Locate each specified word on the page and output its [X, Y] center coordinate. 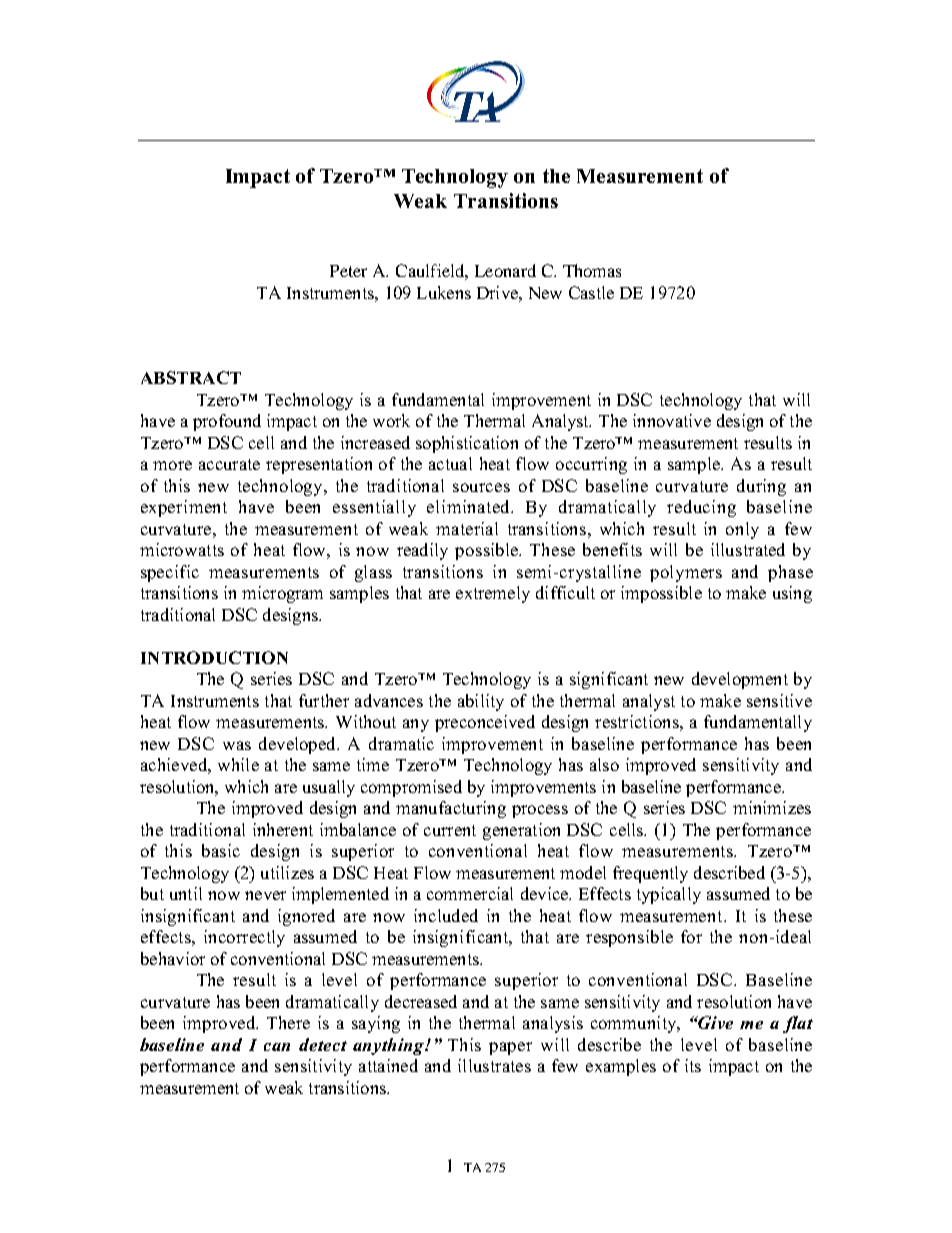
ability [481, 702]
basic [221, 850]
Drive [498, 292]
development [740, 680]
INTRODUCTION [214, 657]
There [288, 1022]
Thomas [592, 270]
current [450, 830]
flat [798, 1024]
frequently [650, 874]
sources [481, 487]
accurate [229, 464]
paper [510, 1048]
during [761, 487]
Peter [348, 271]
